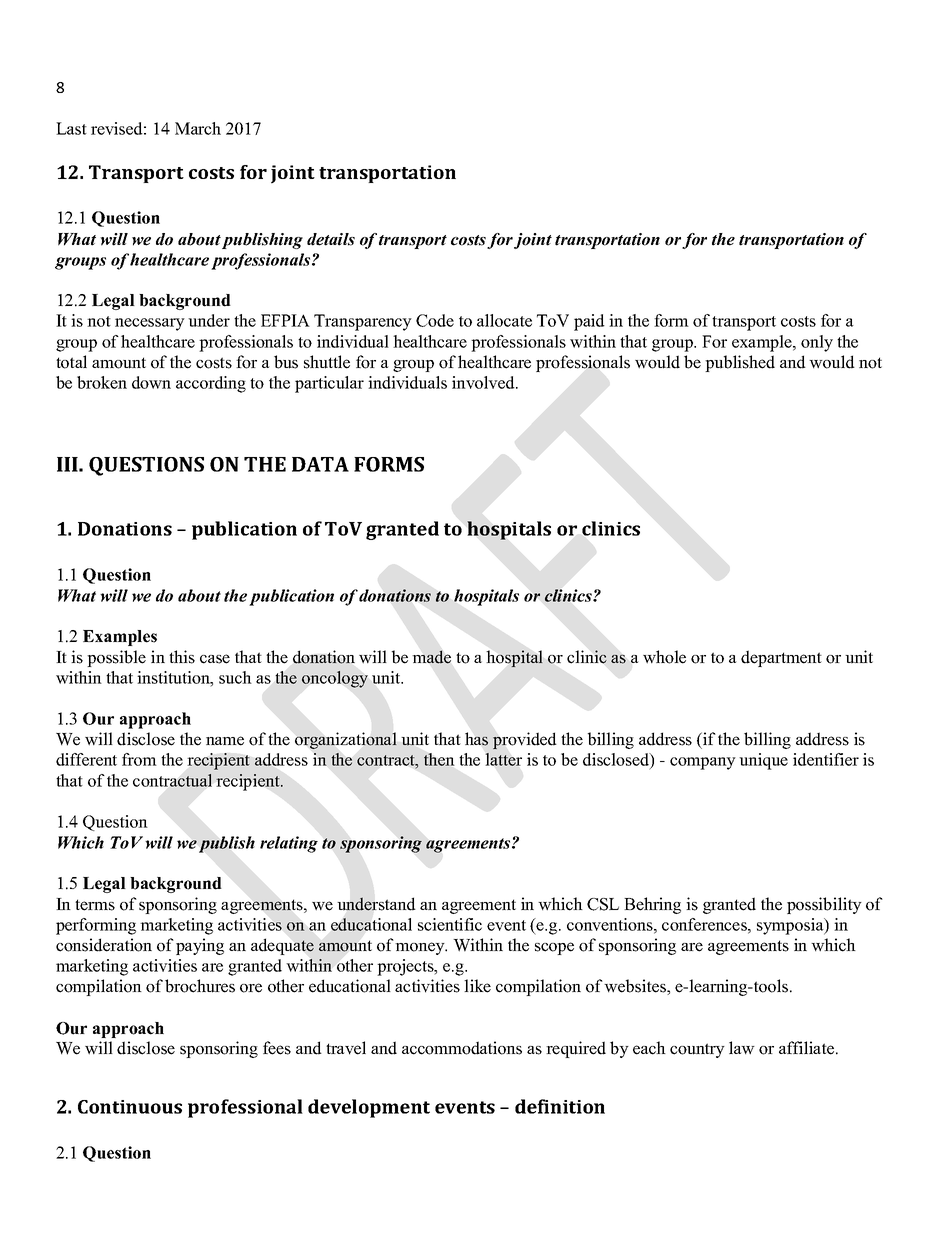 The height and width of the page is (1233, 952). Describe the element at coordinates (462, 1048) in the page. I see `accommodations` at that location.
